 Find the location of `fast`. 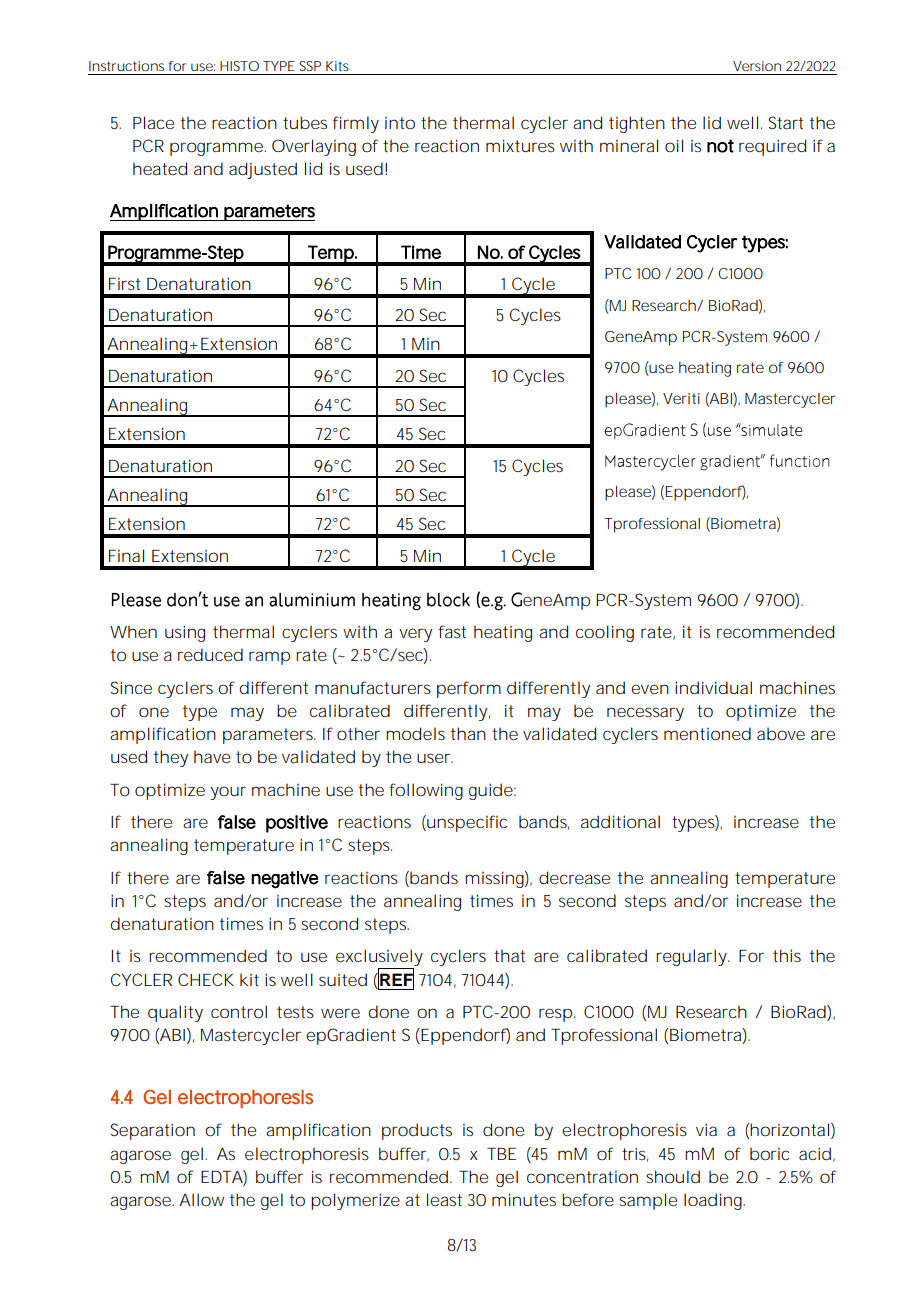

fast is located at coordinates (452, 631).
